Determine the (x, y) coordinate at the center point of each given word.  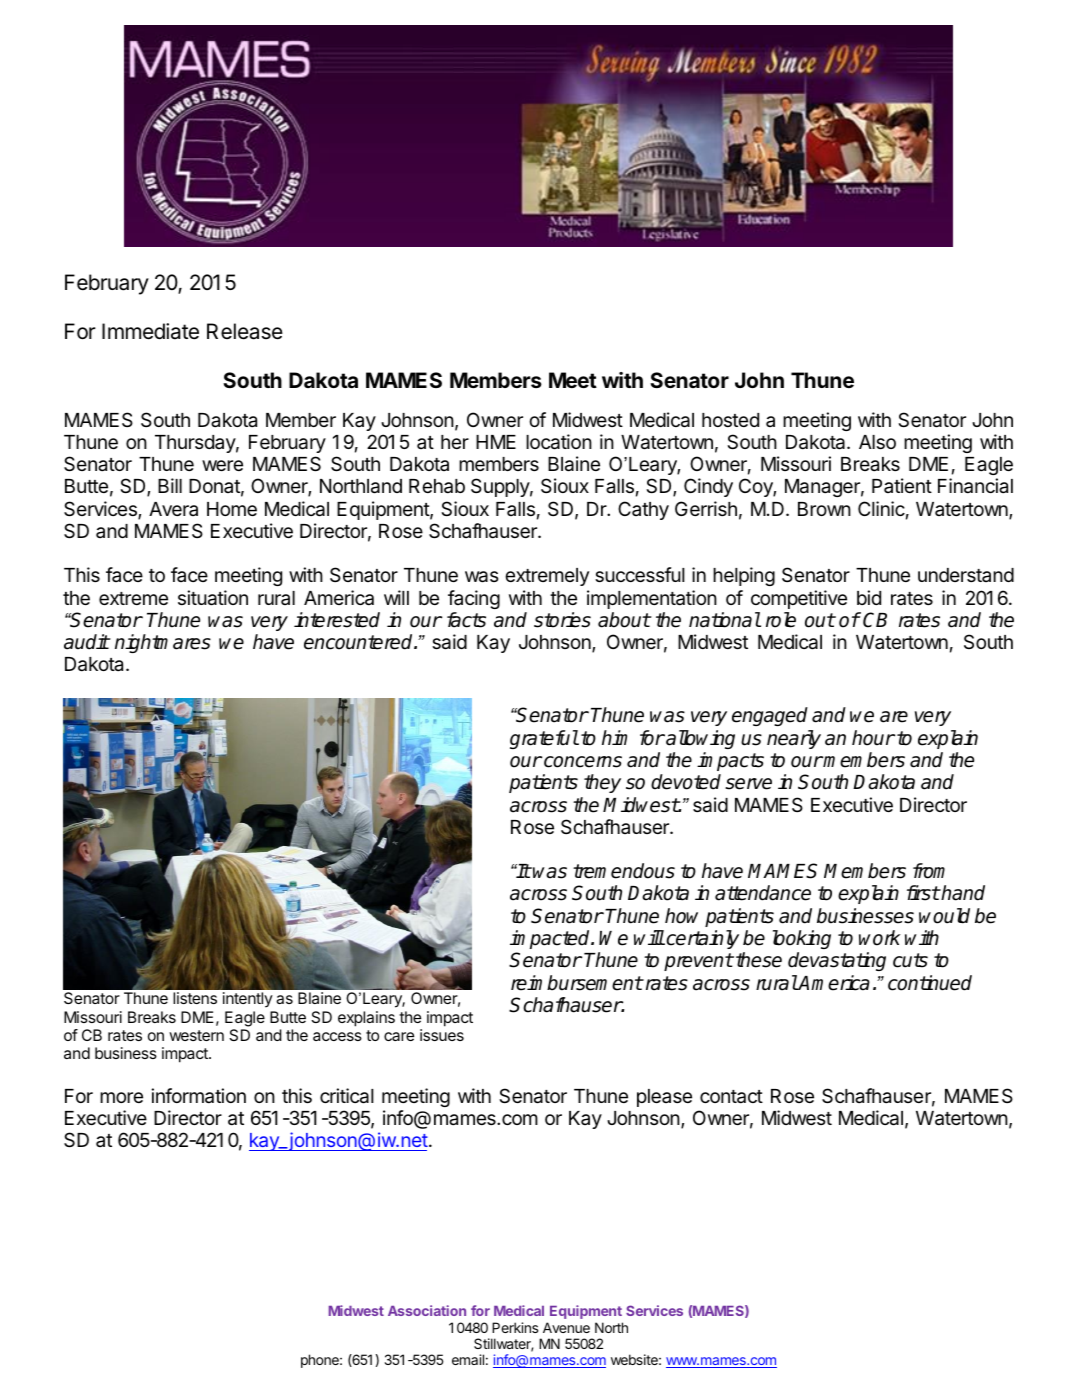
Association (427, 1310)
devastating (837, 961)
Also (877, 442)
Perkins (515, 1327)
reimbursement (577, 983)
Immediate (150, 331)
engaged (770, 716)
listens (195, 998)
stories (562, 620)
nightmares (163, 643)
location (559, 442)
